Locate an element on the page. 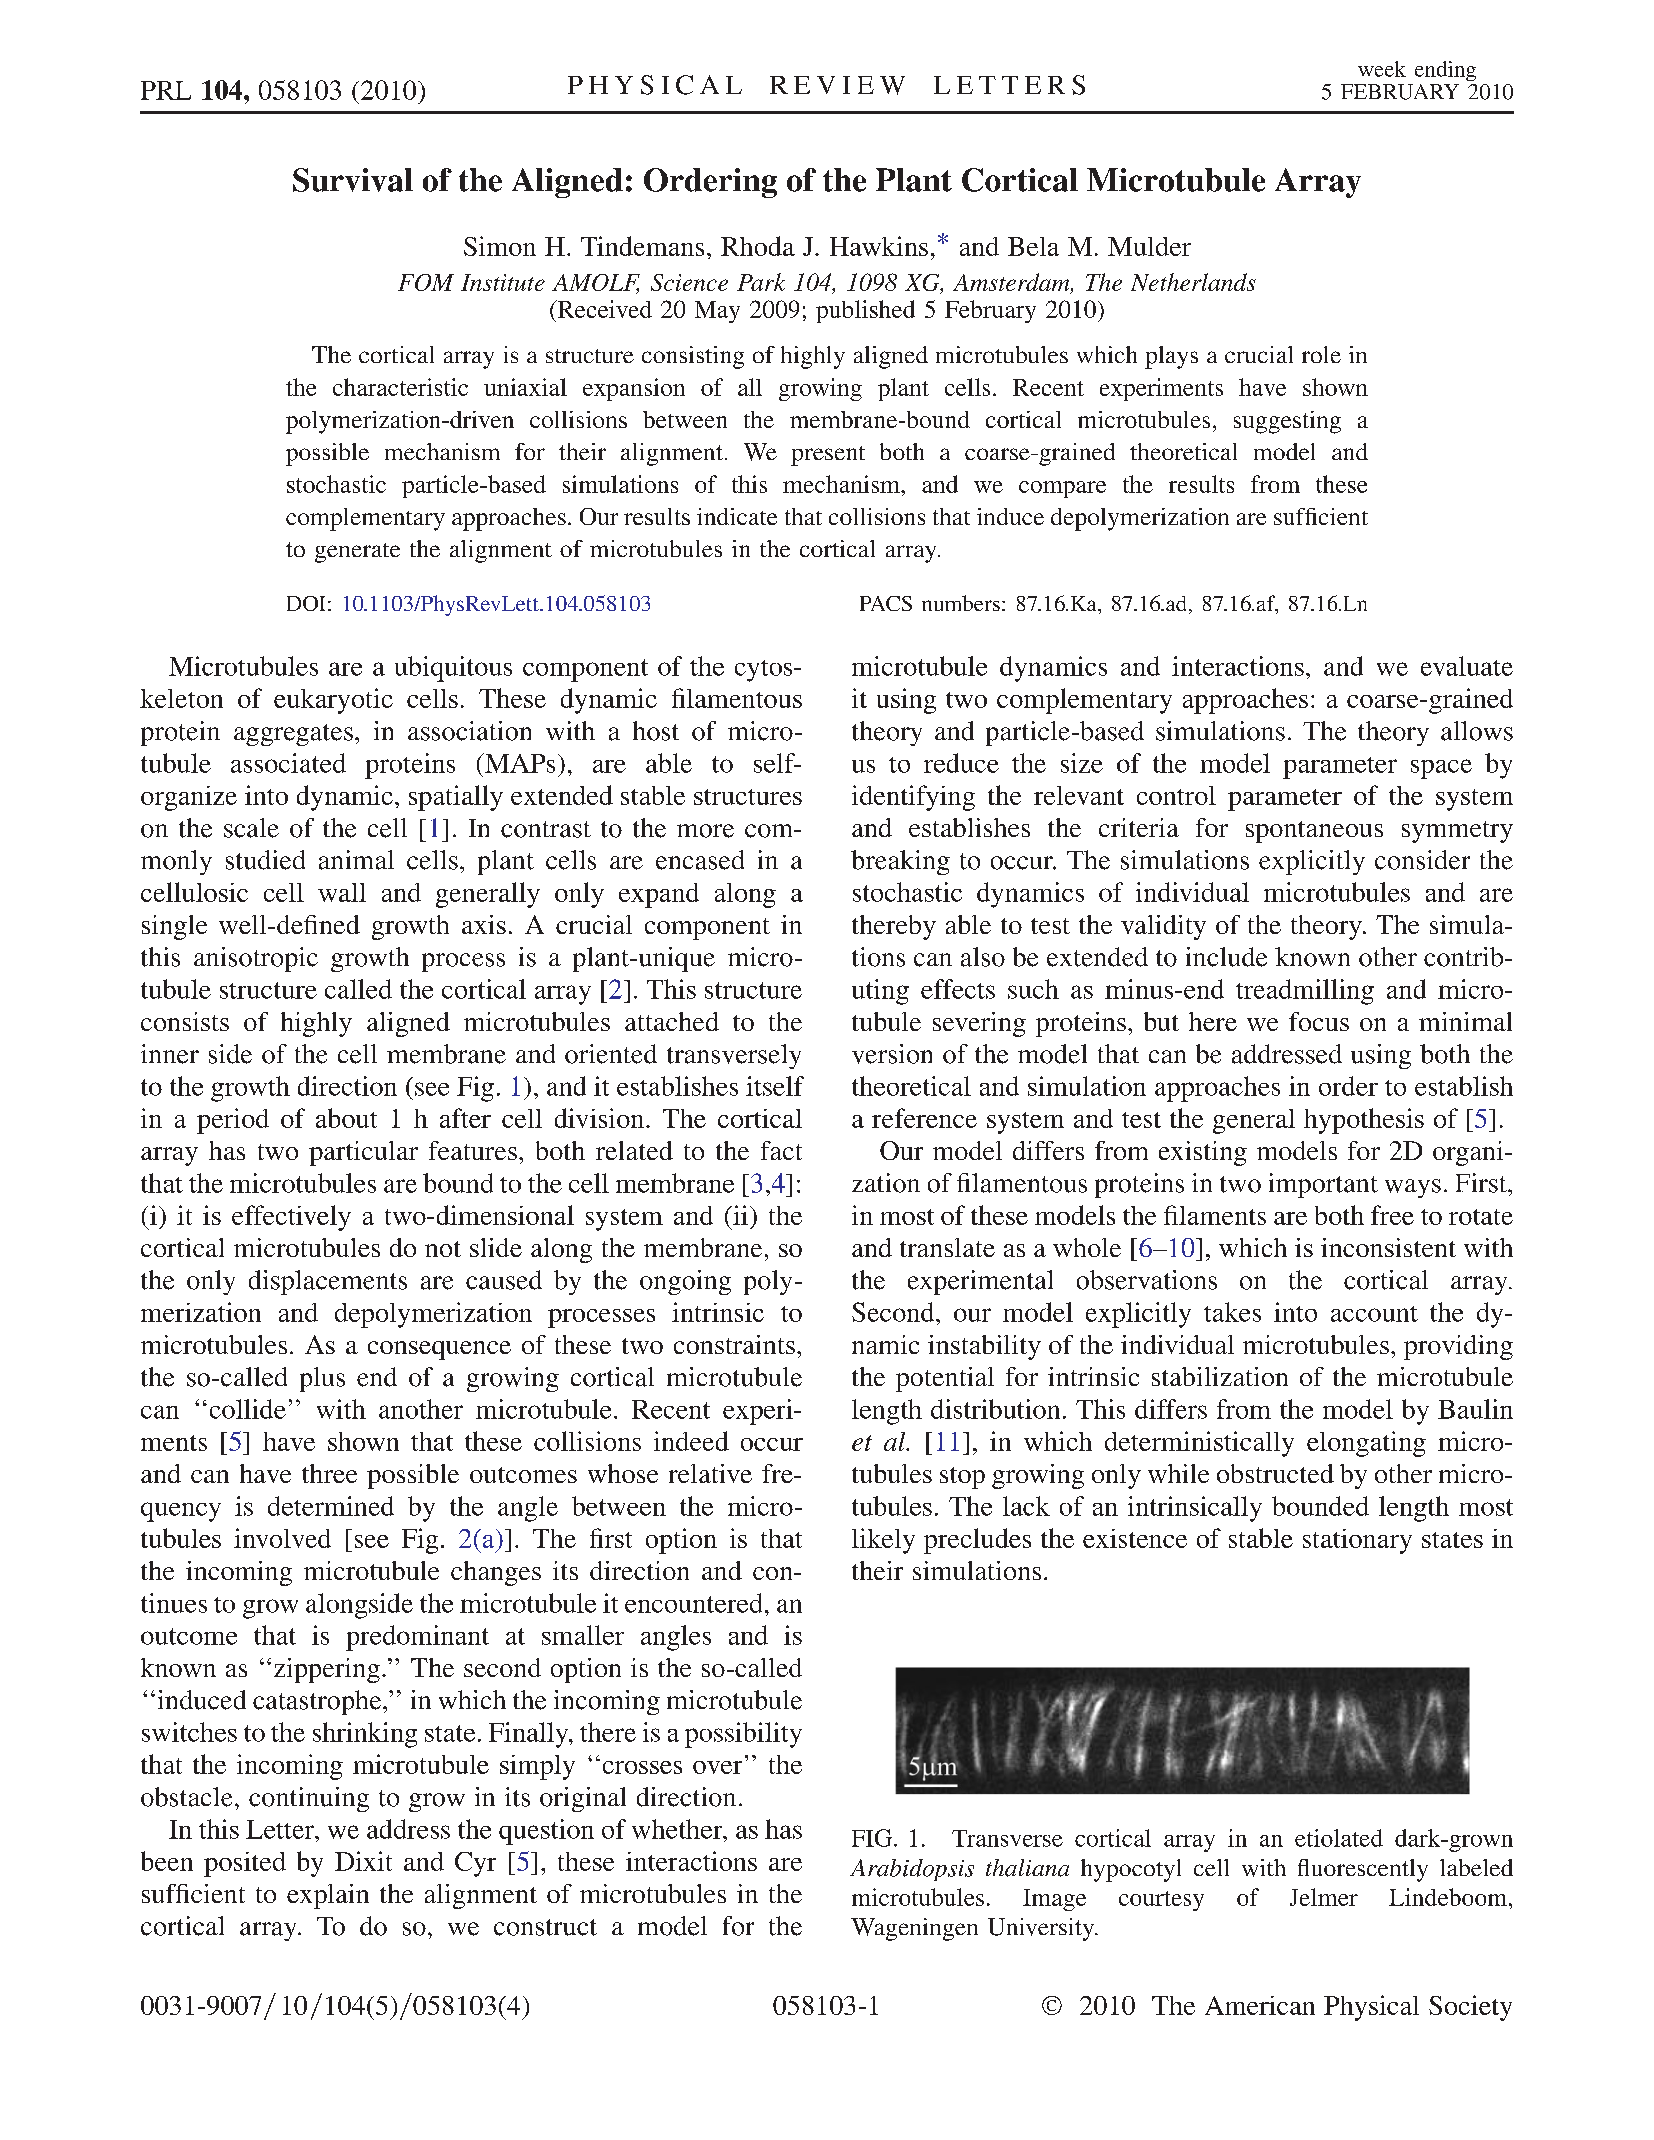 The width and height of the image is (1654, 2140). fact is located at coordinates (781, 1150).
